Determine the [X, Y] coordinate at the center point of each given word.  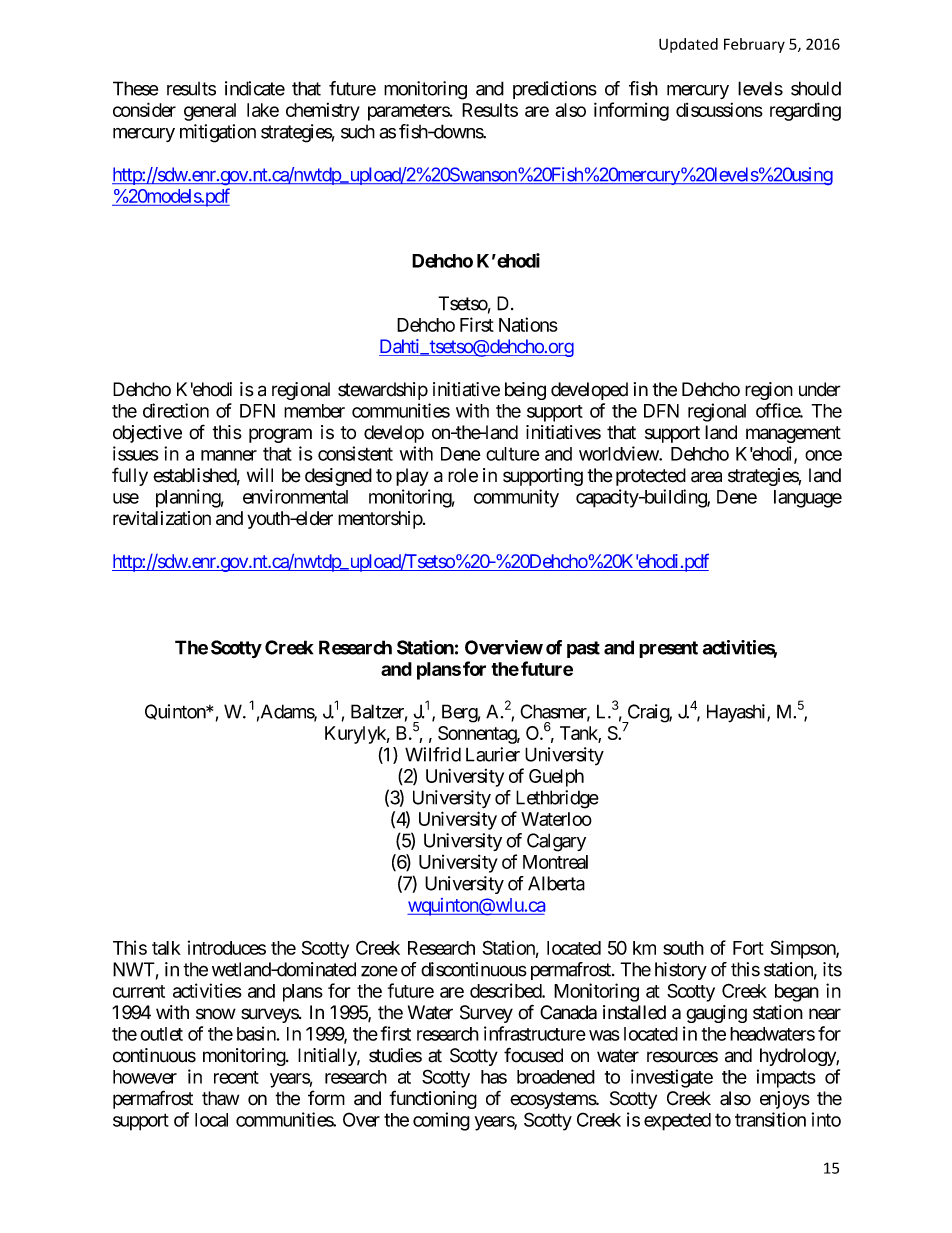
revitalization [162, 518]
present [668, 649]
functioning [433, 1099]
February [754, 45]
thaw [220, 1098]
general [210, 112]
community [516, 498]
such [358, 132]
